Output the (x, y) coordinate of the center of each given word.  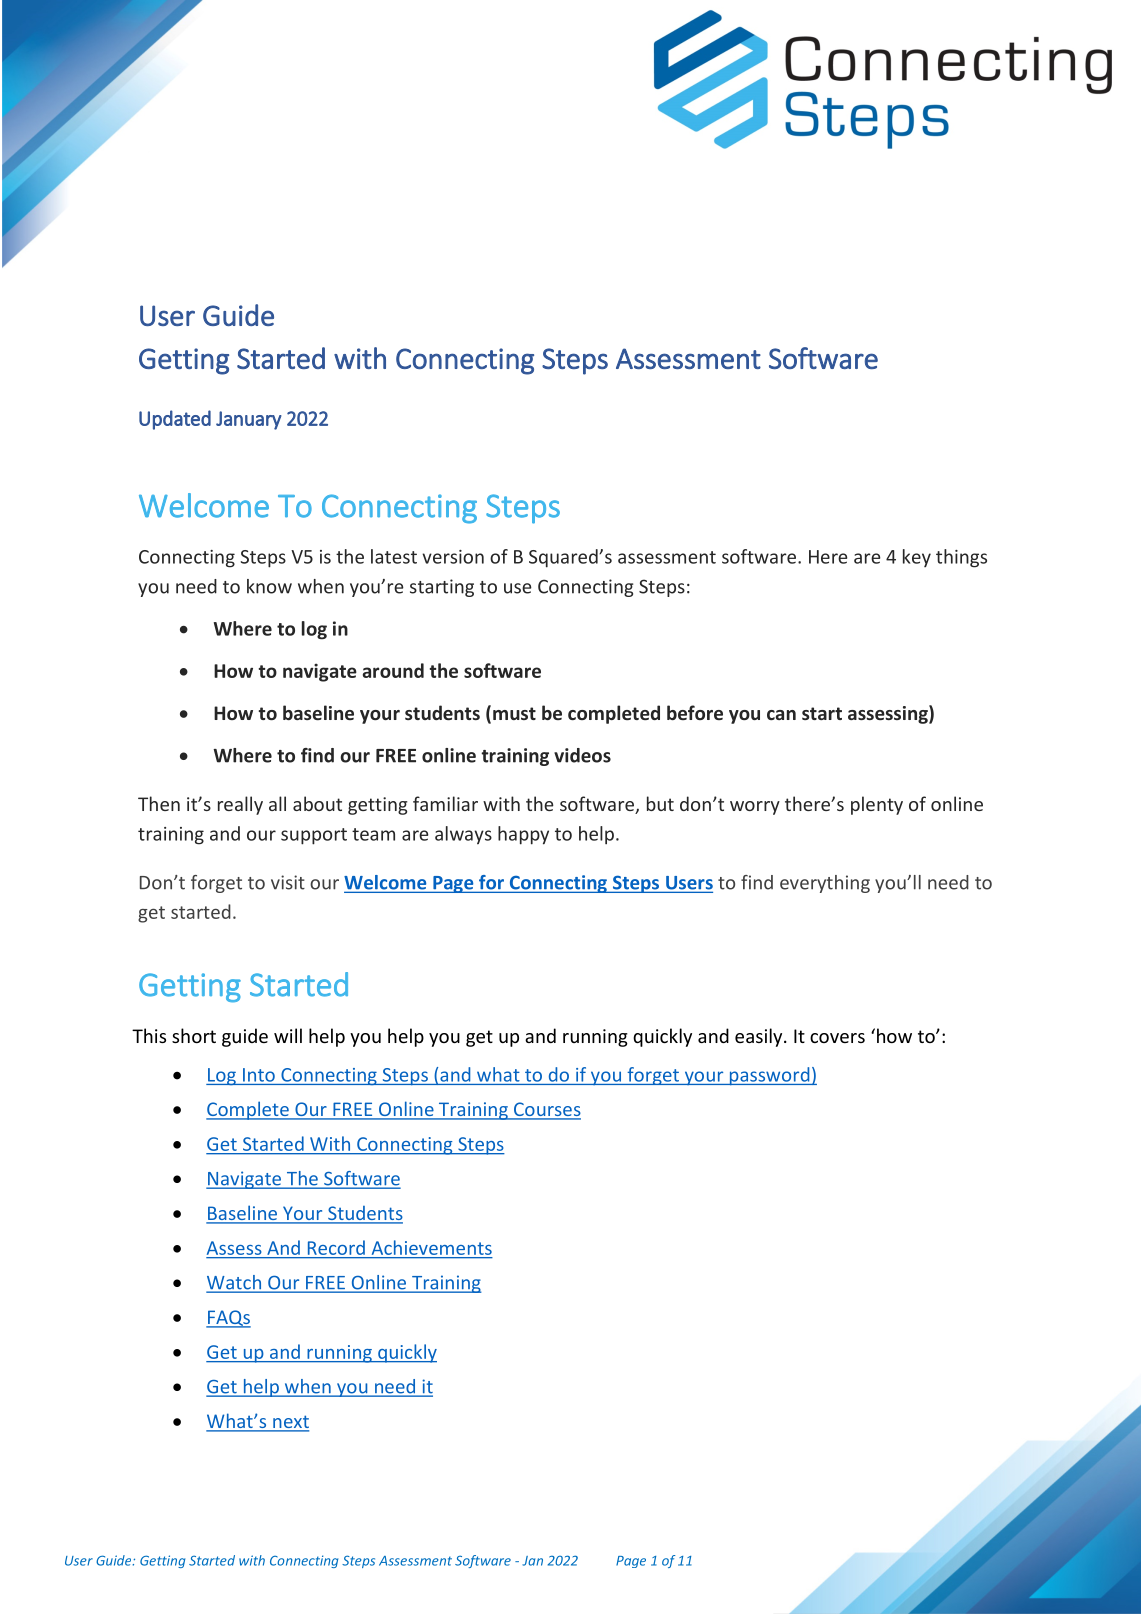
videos (582, 755)
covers (837, 1038)
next (290, 1423)
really (240, 805)
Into (259, 1075)
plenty (877, 805)
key (917, 558)
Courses (546, 1110)
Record (336, 1247)
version (453, 557)
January (249, 420)
